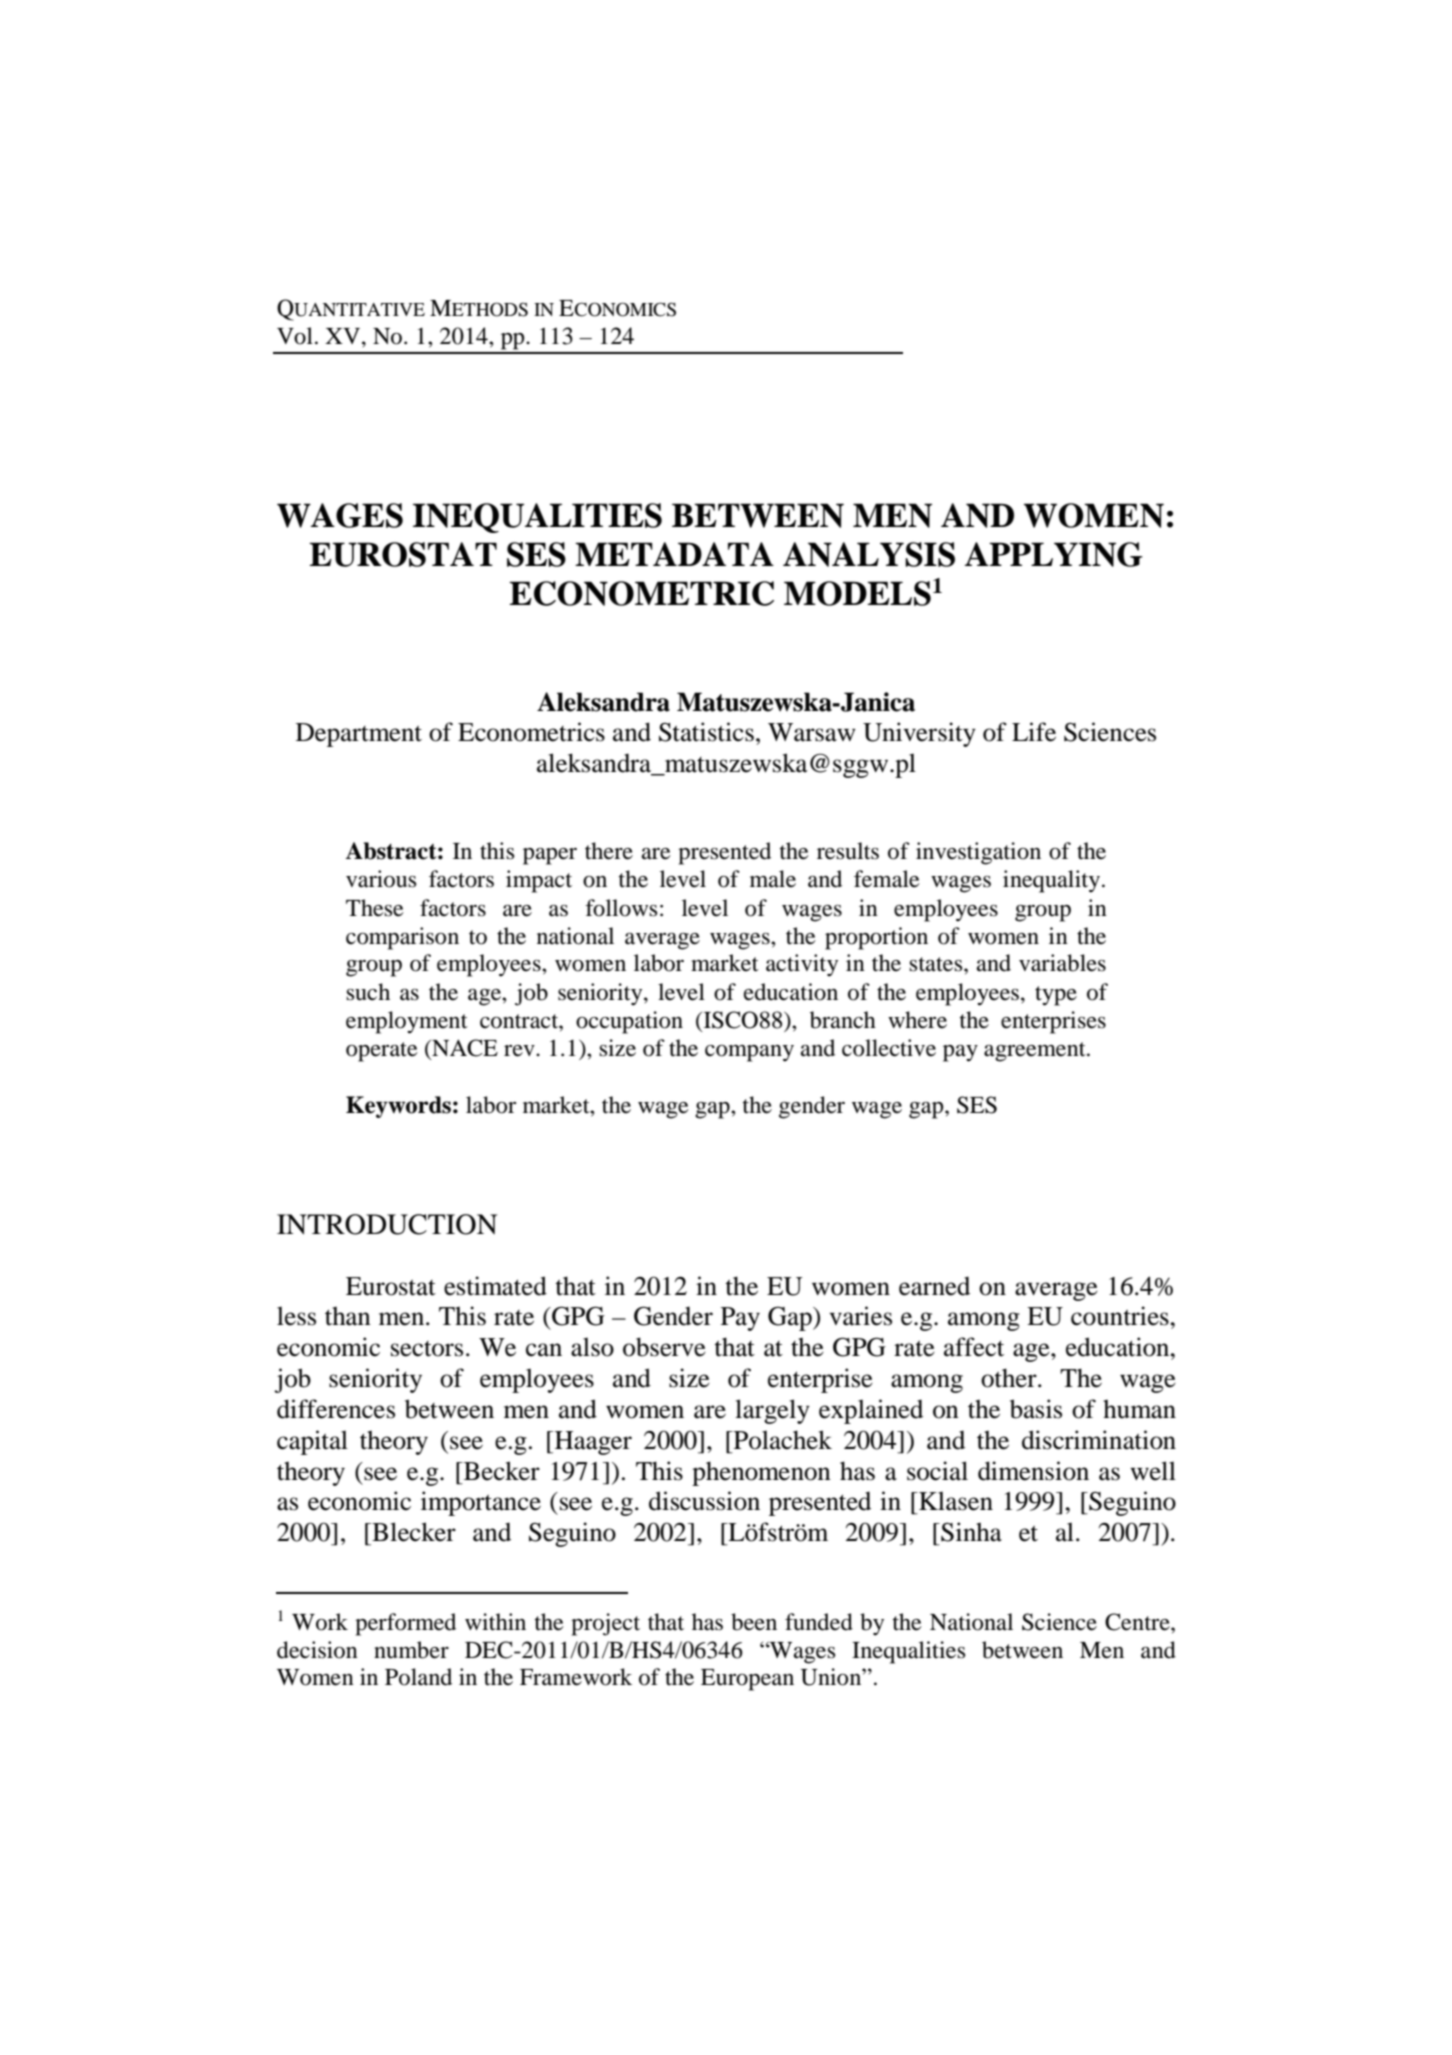 The width and height of the screenshot is (1452, 2055). I want to click on APPLYING, so click(1054, 554).
